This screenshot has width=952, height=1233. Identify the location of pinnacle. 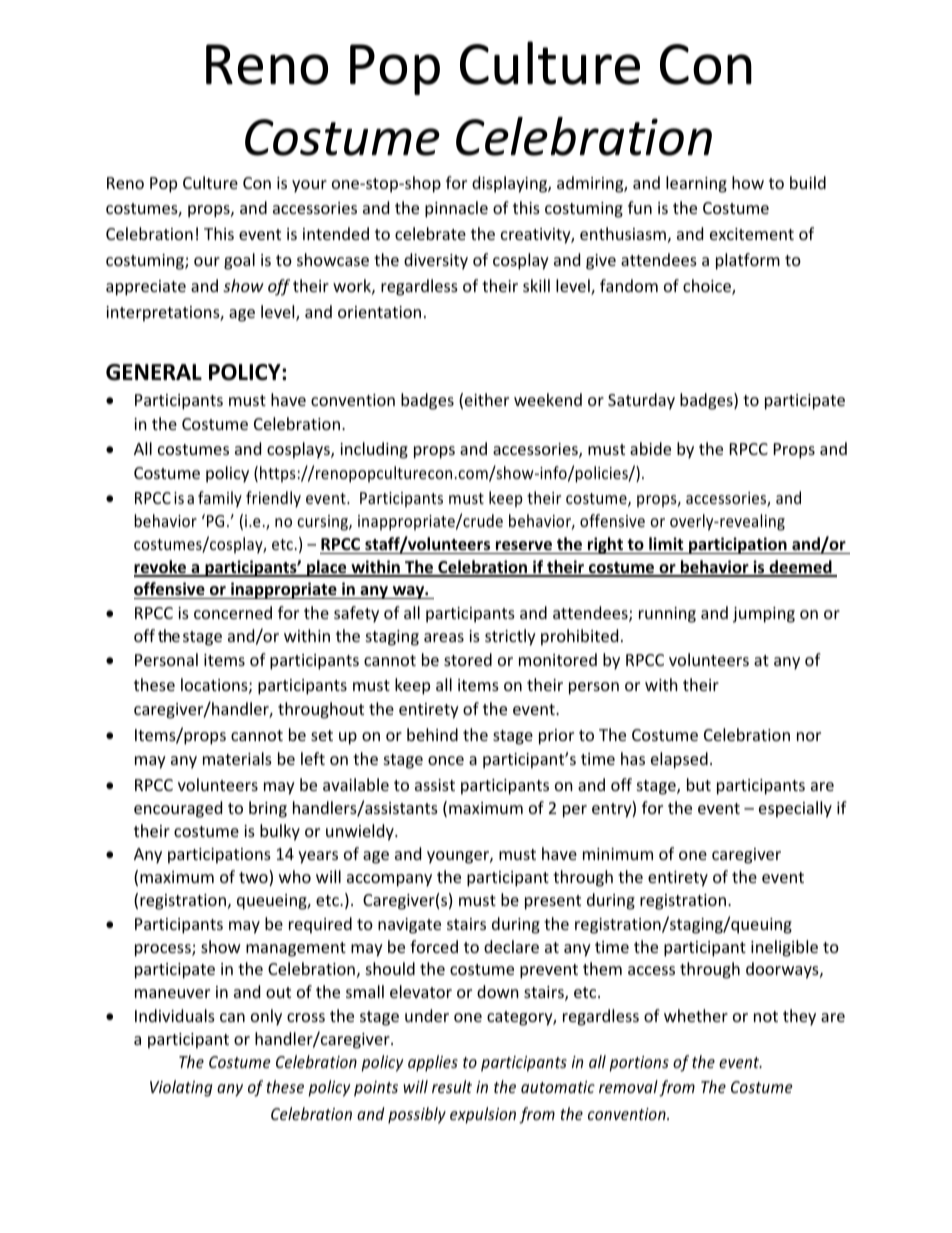
(456, 209).
